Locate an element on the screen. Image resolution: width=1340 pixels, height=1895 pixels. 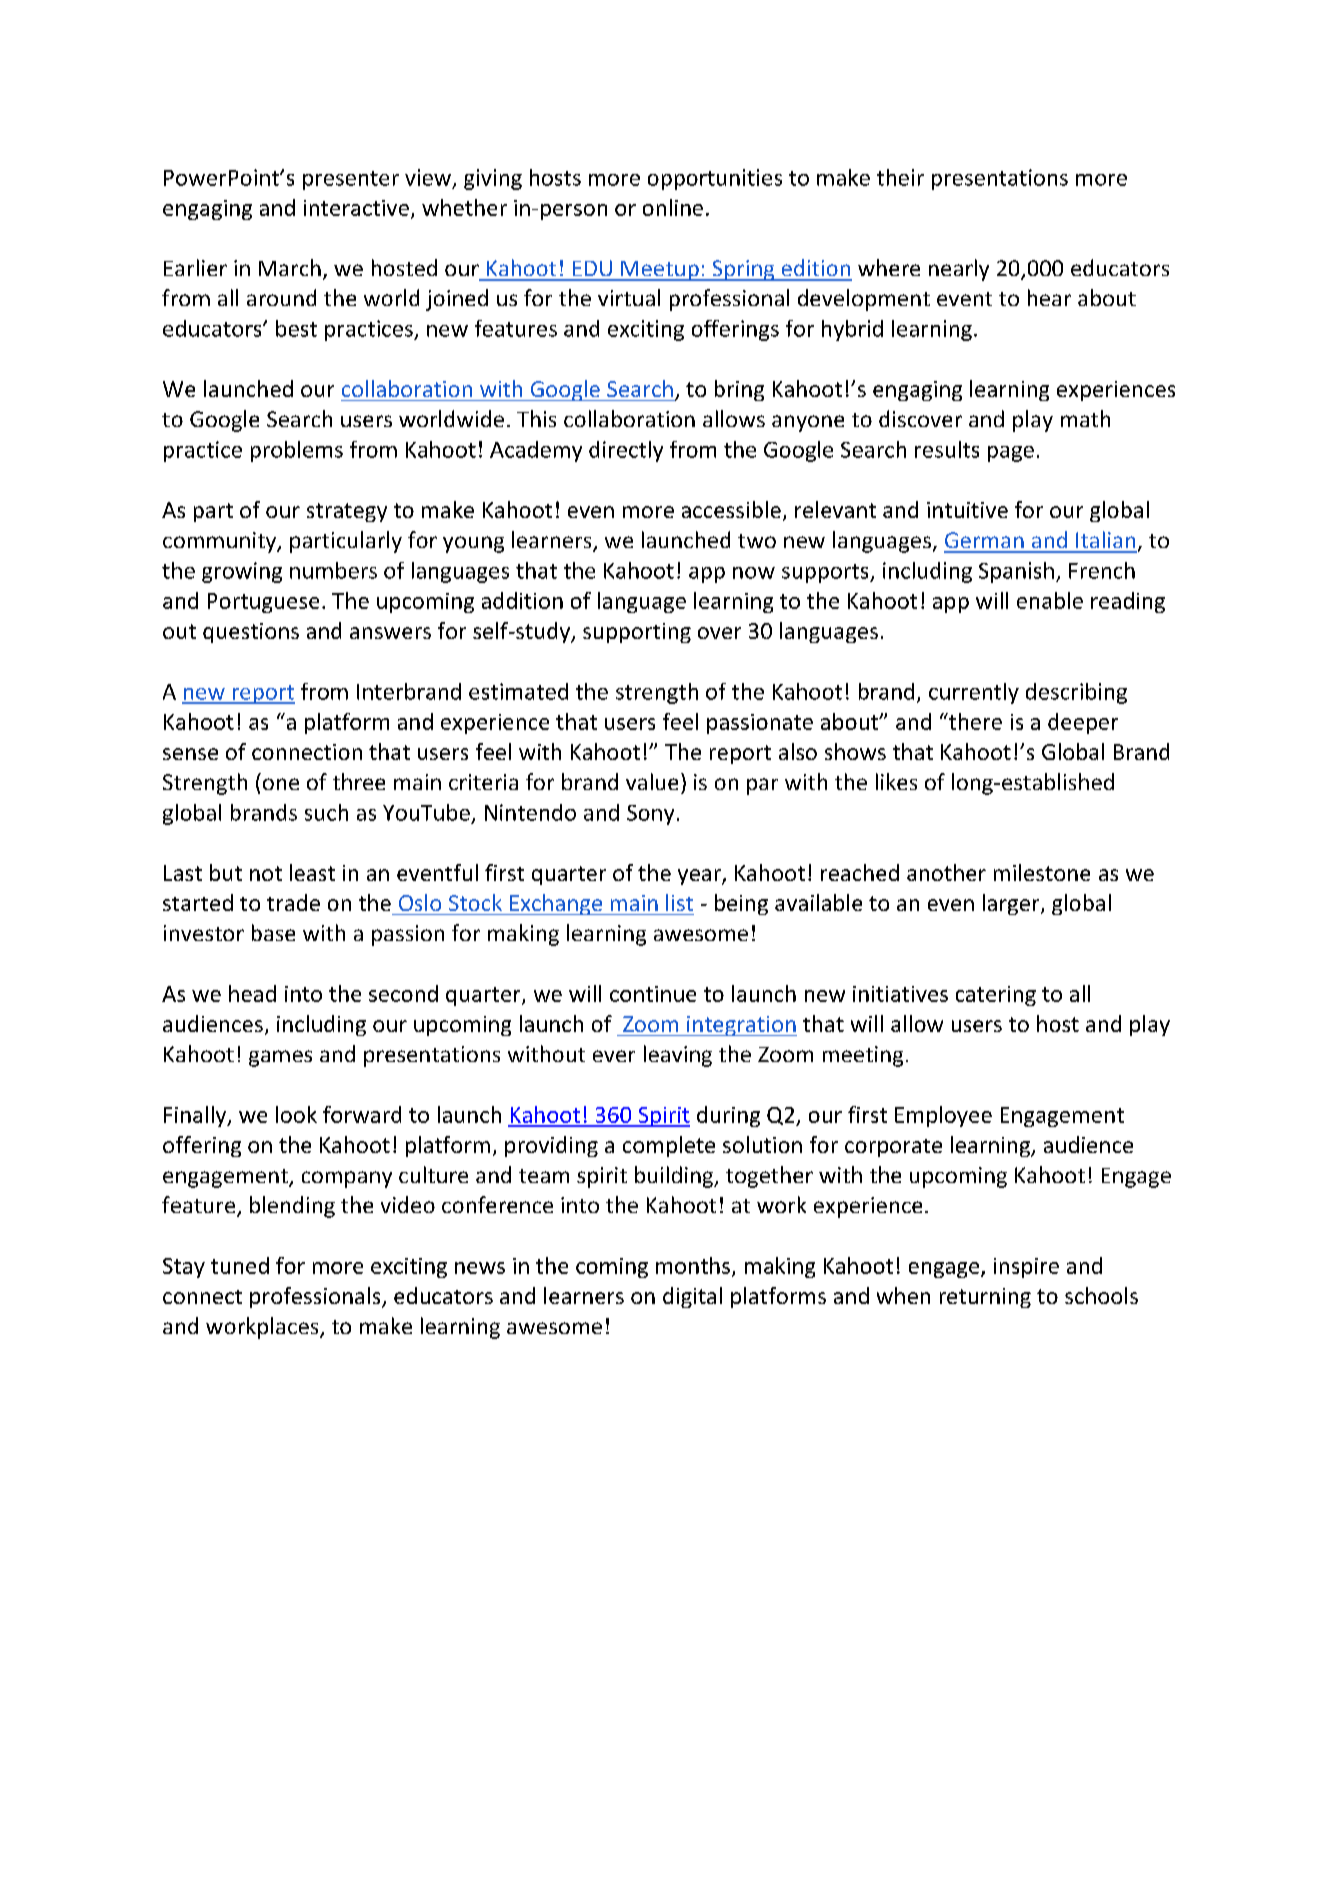
directly is located at coordinates (626, 451).
